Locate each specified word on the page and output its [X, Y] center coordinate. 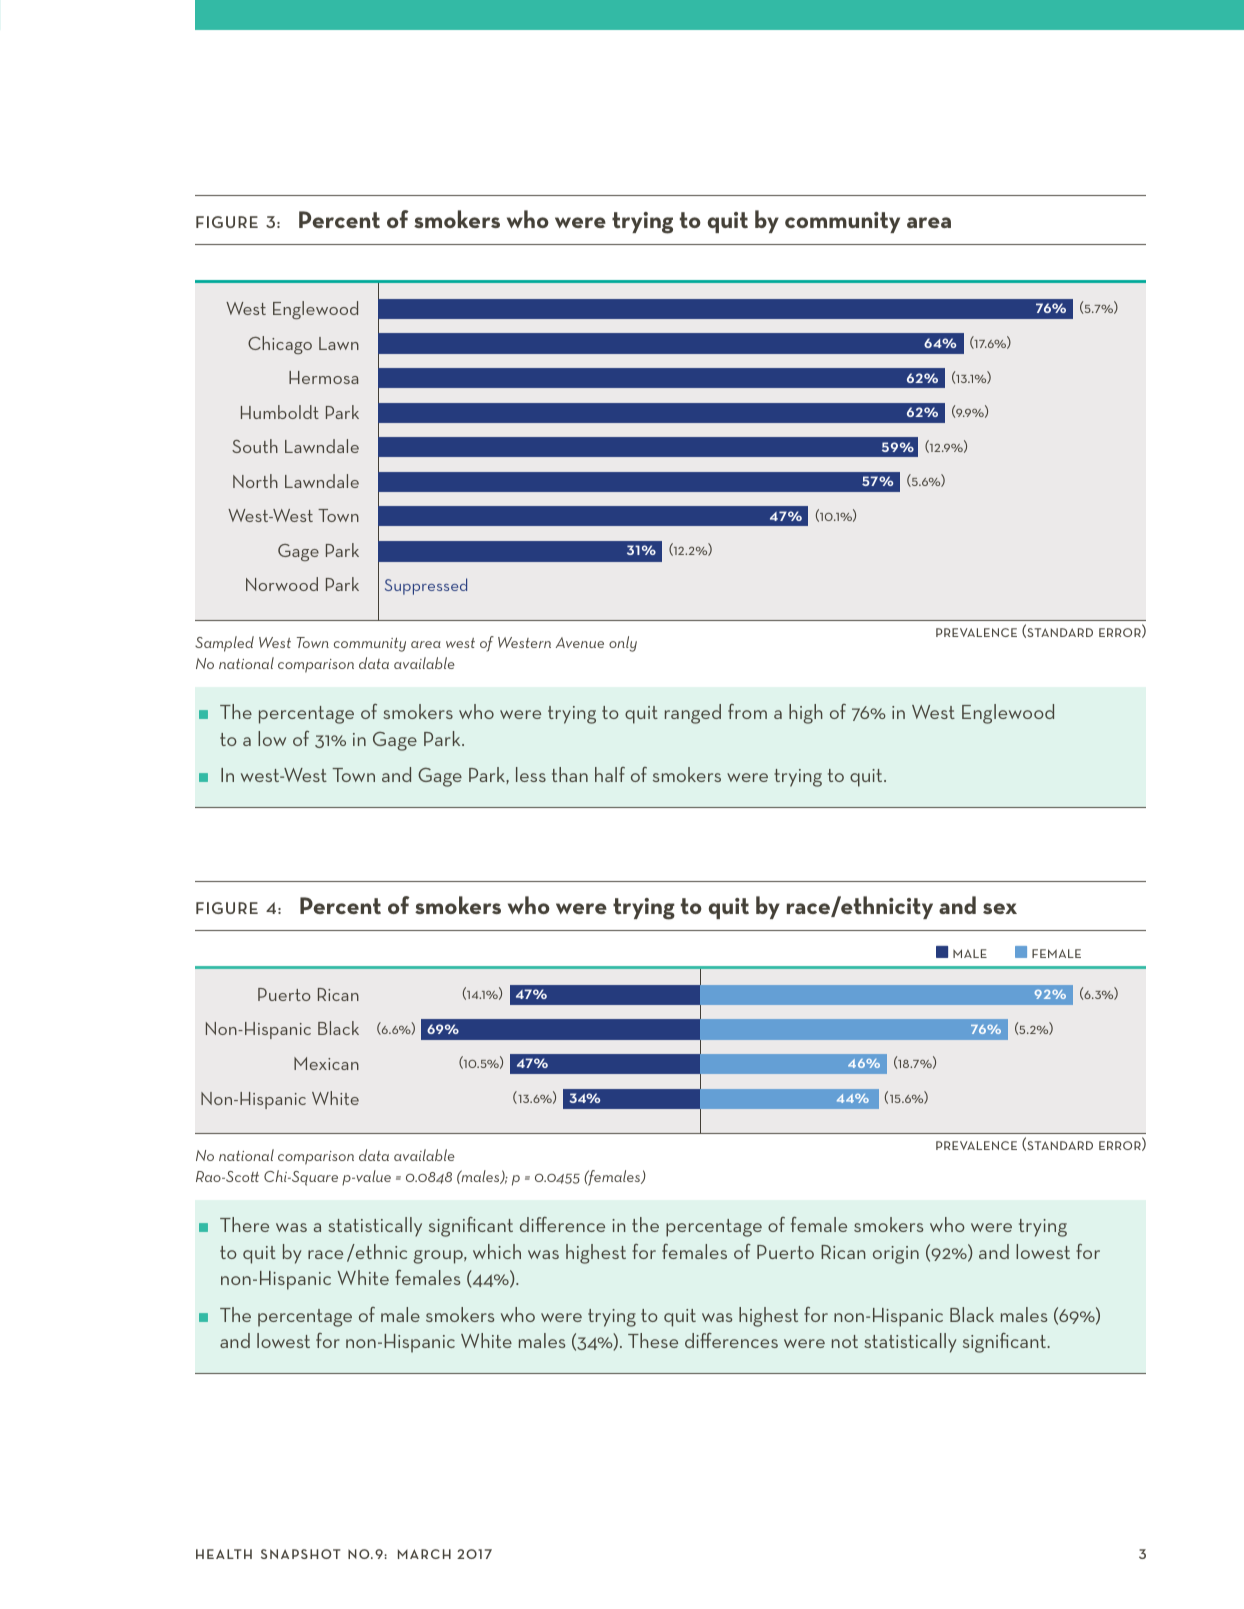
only [623, 644]
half [610, 774]
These [653, 1340]
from [747, 711]
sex [1000, 908]
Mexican [326, 1063]
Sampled [224, 644]
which [497, 1251]
